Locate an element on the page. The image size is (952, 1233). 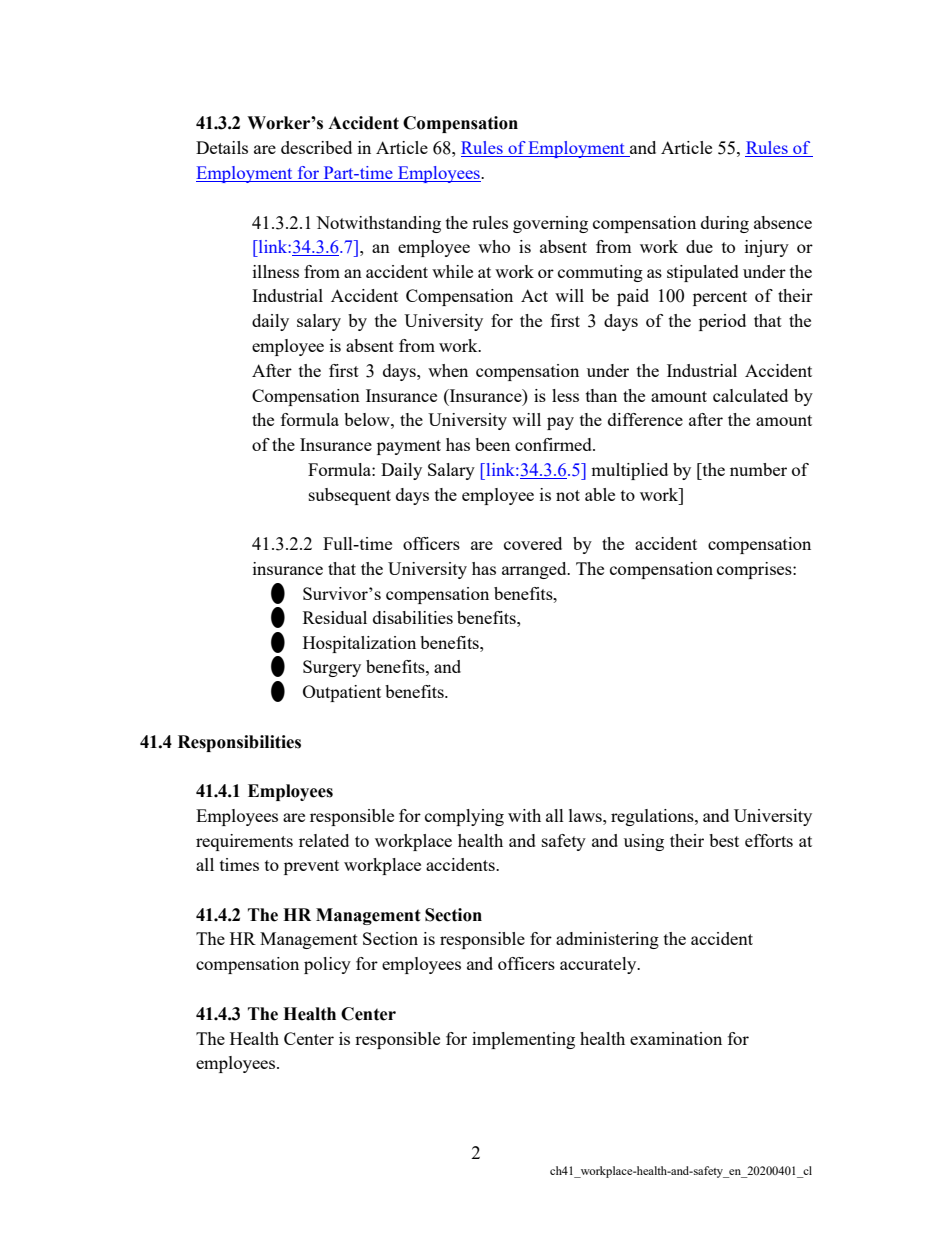
described is located at coordinates (316, 147).
